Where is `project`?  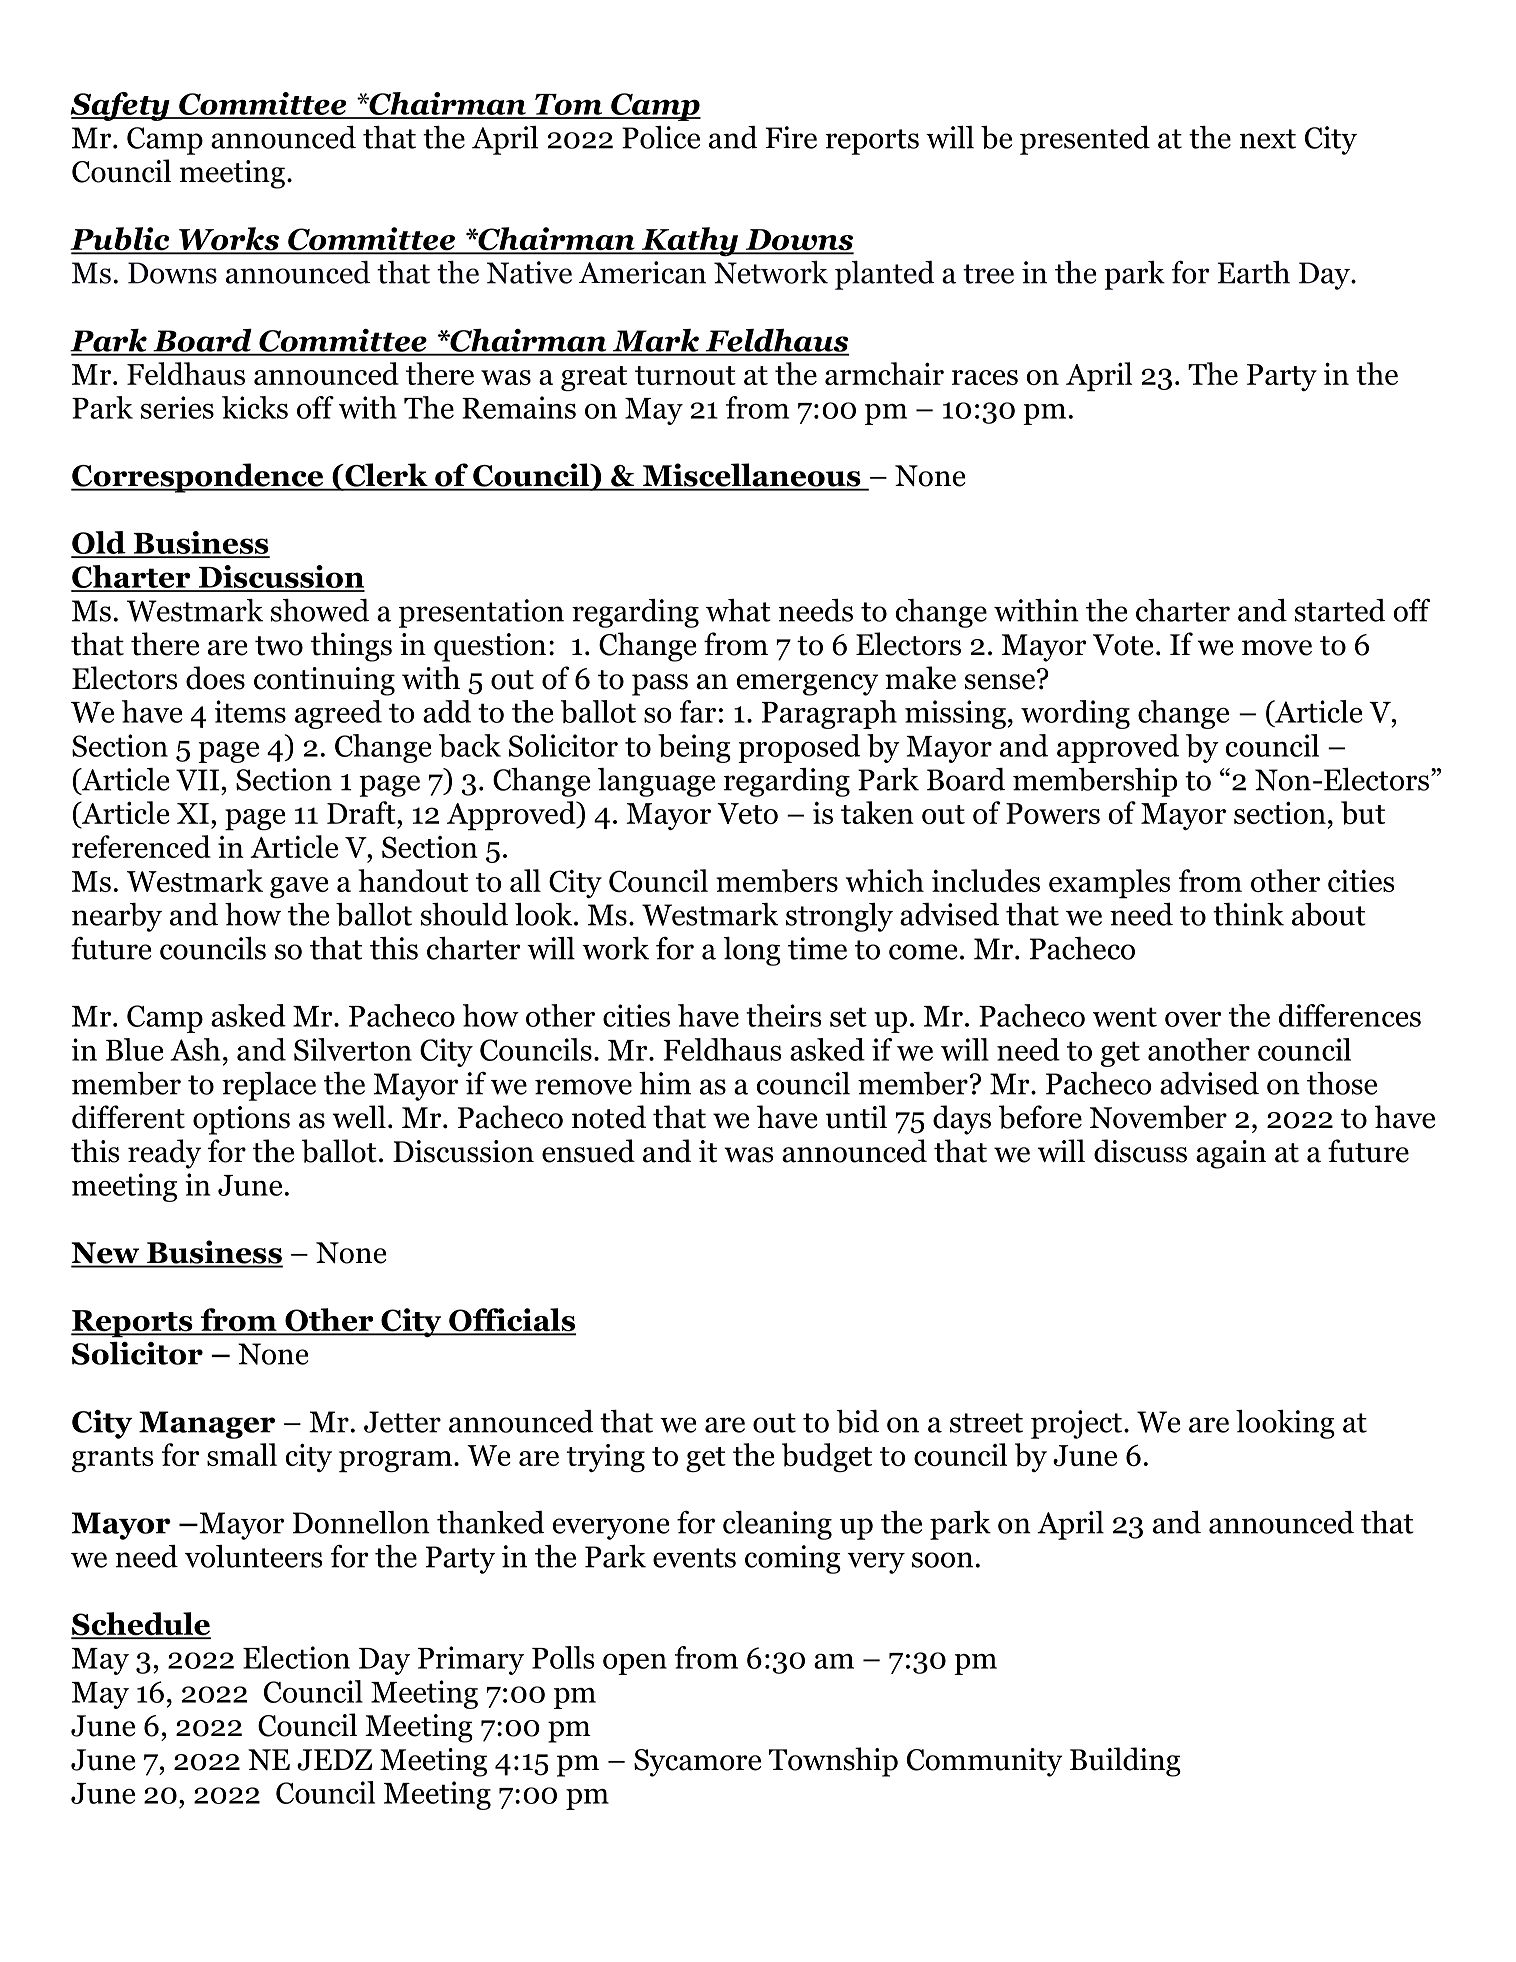 project is located at coordinates (1076, 1424).
